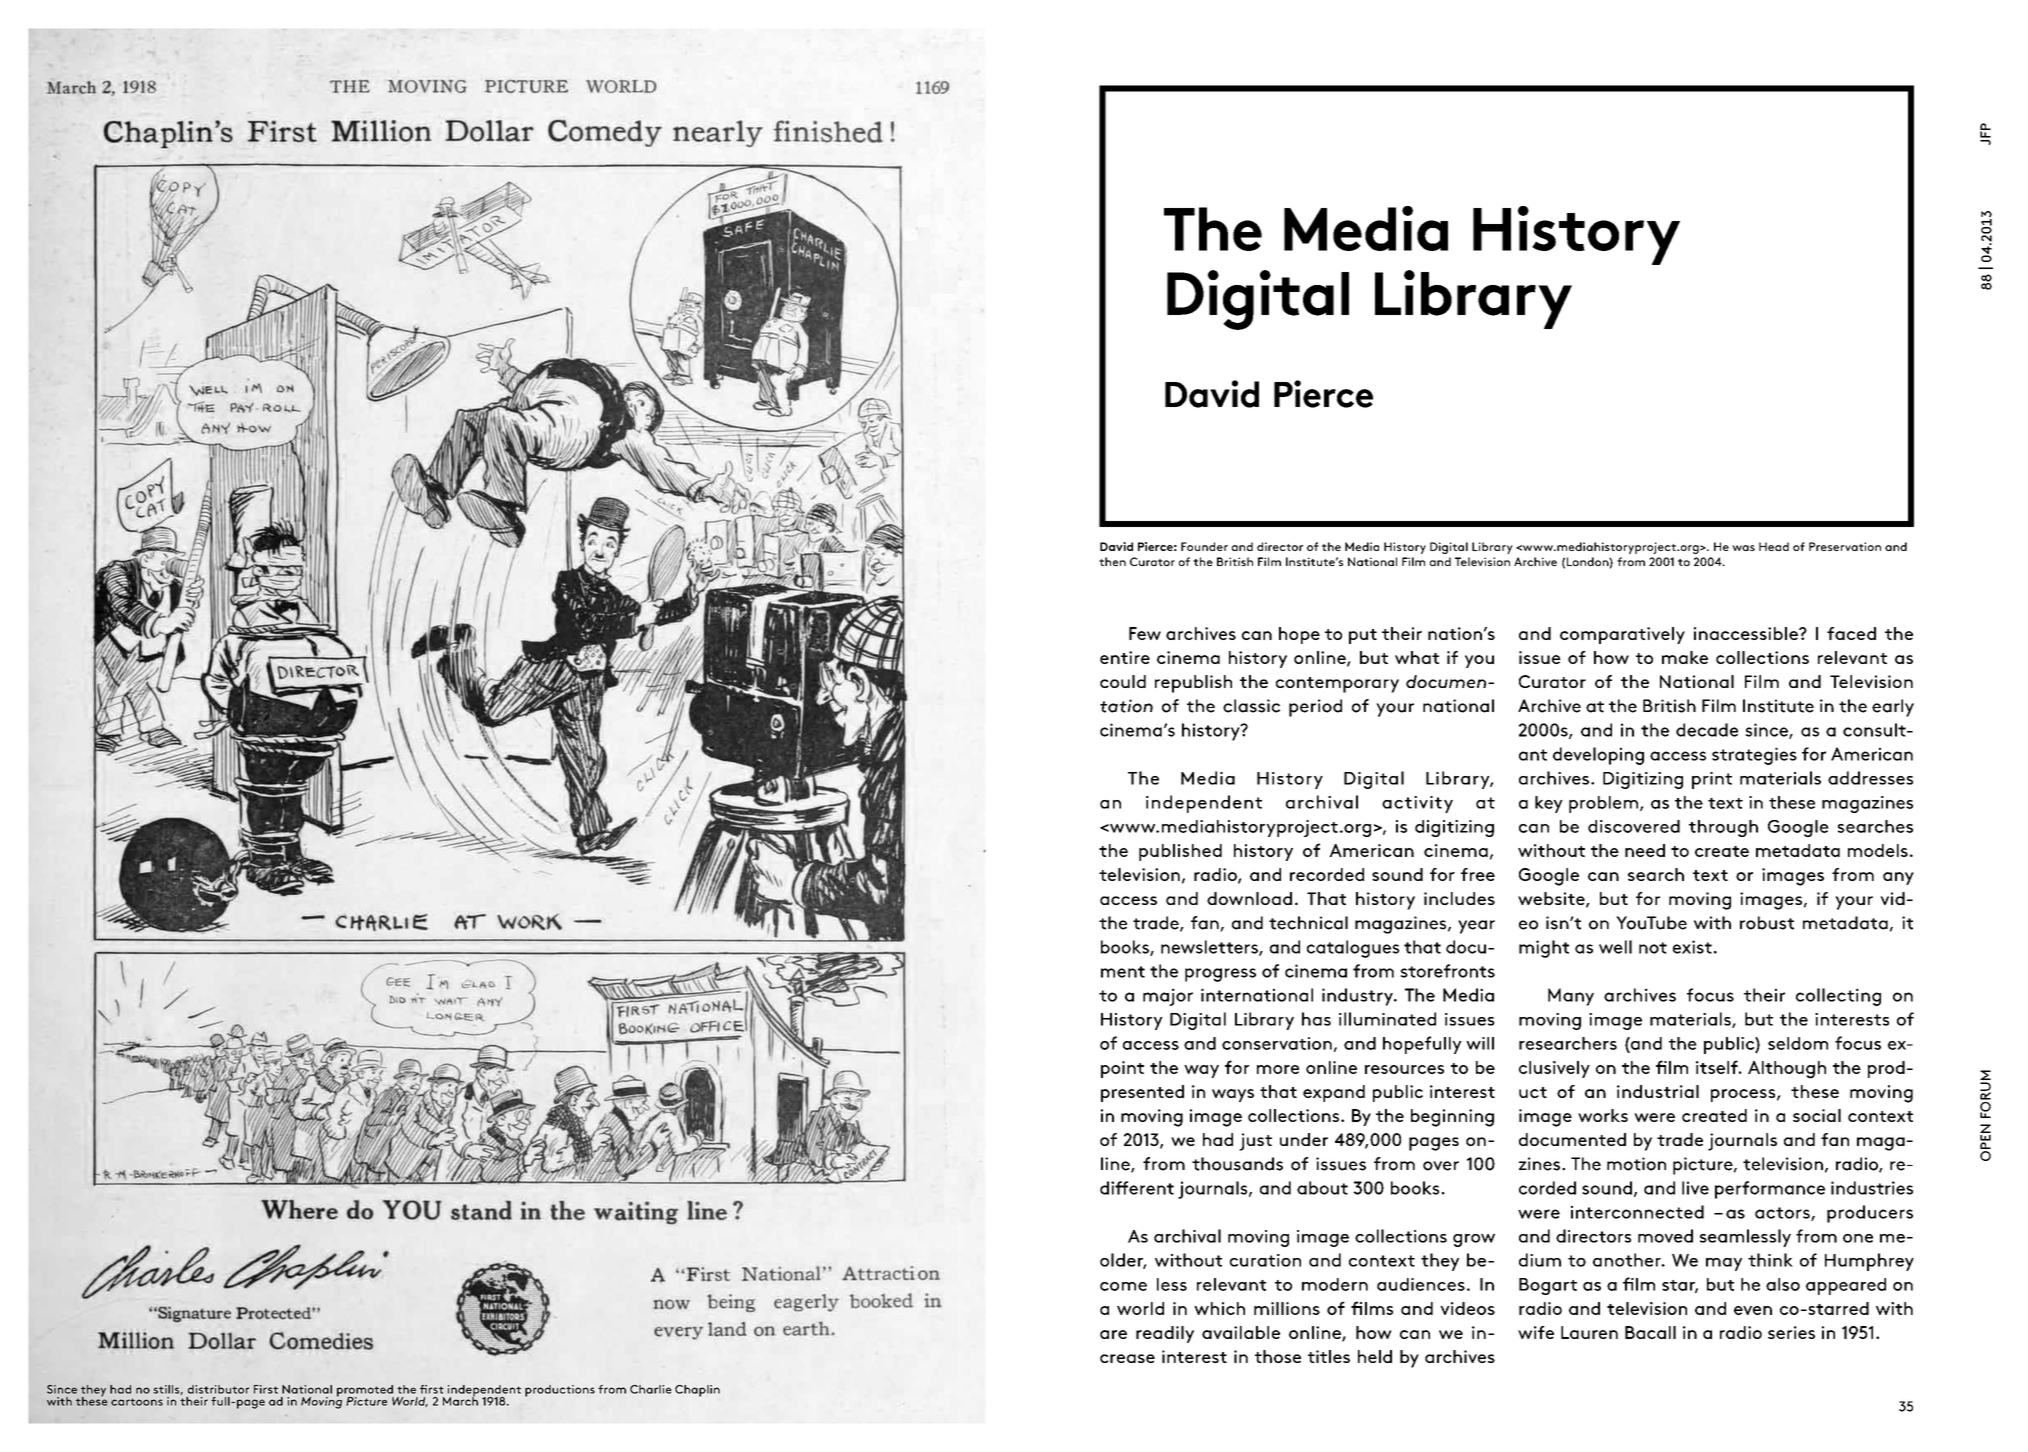  I want to click on live, so click(1695, 1188).
